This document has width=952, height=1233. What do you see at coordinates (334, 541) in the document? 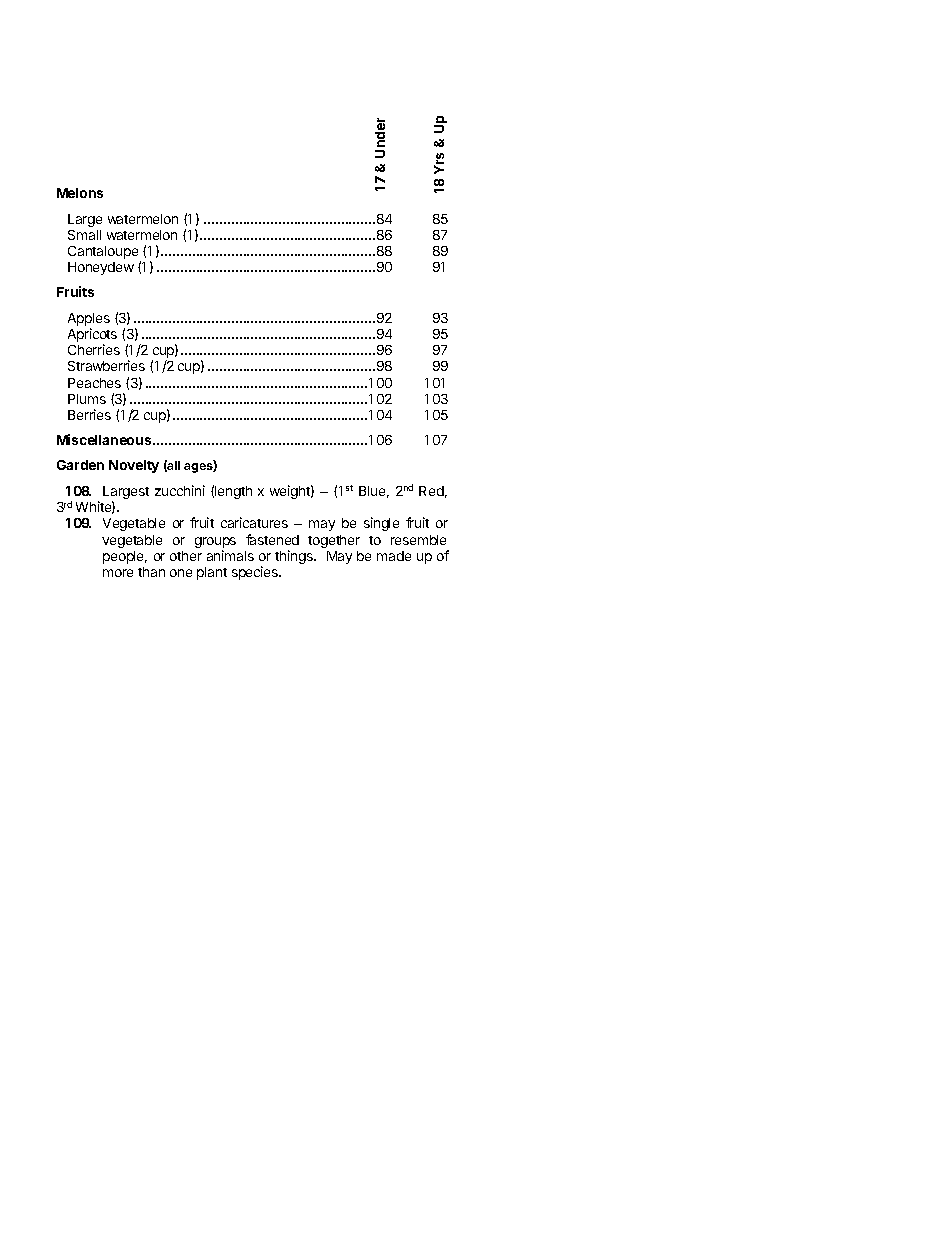
I see `together` at bounding box center [334, 541].
